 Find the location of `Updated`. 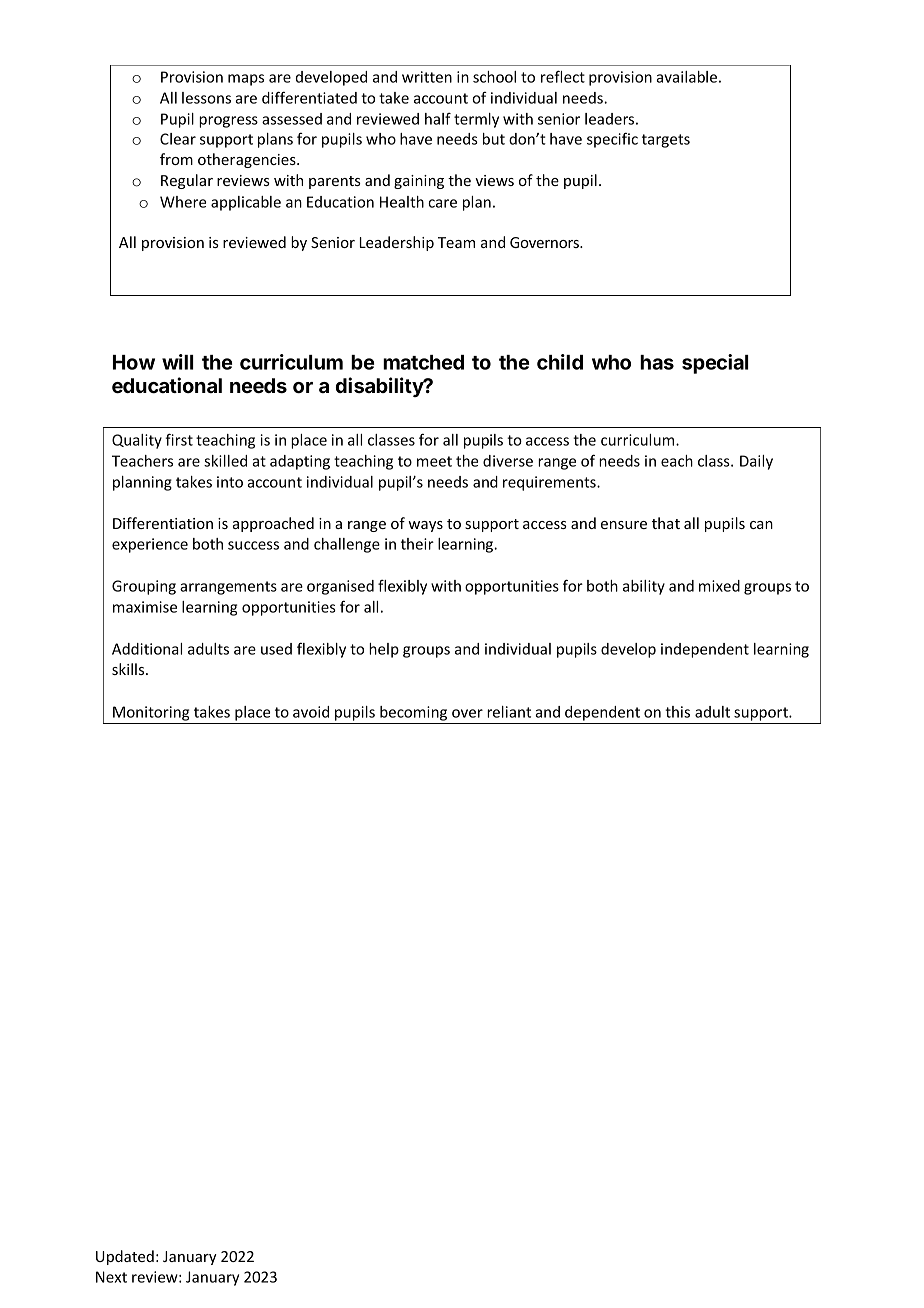

Updated is located at coordinates (125, 1257).
